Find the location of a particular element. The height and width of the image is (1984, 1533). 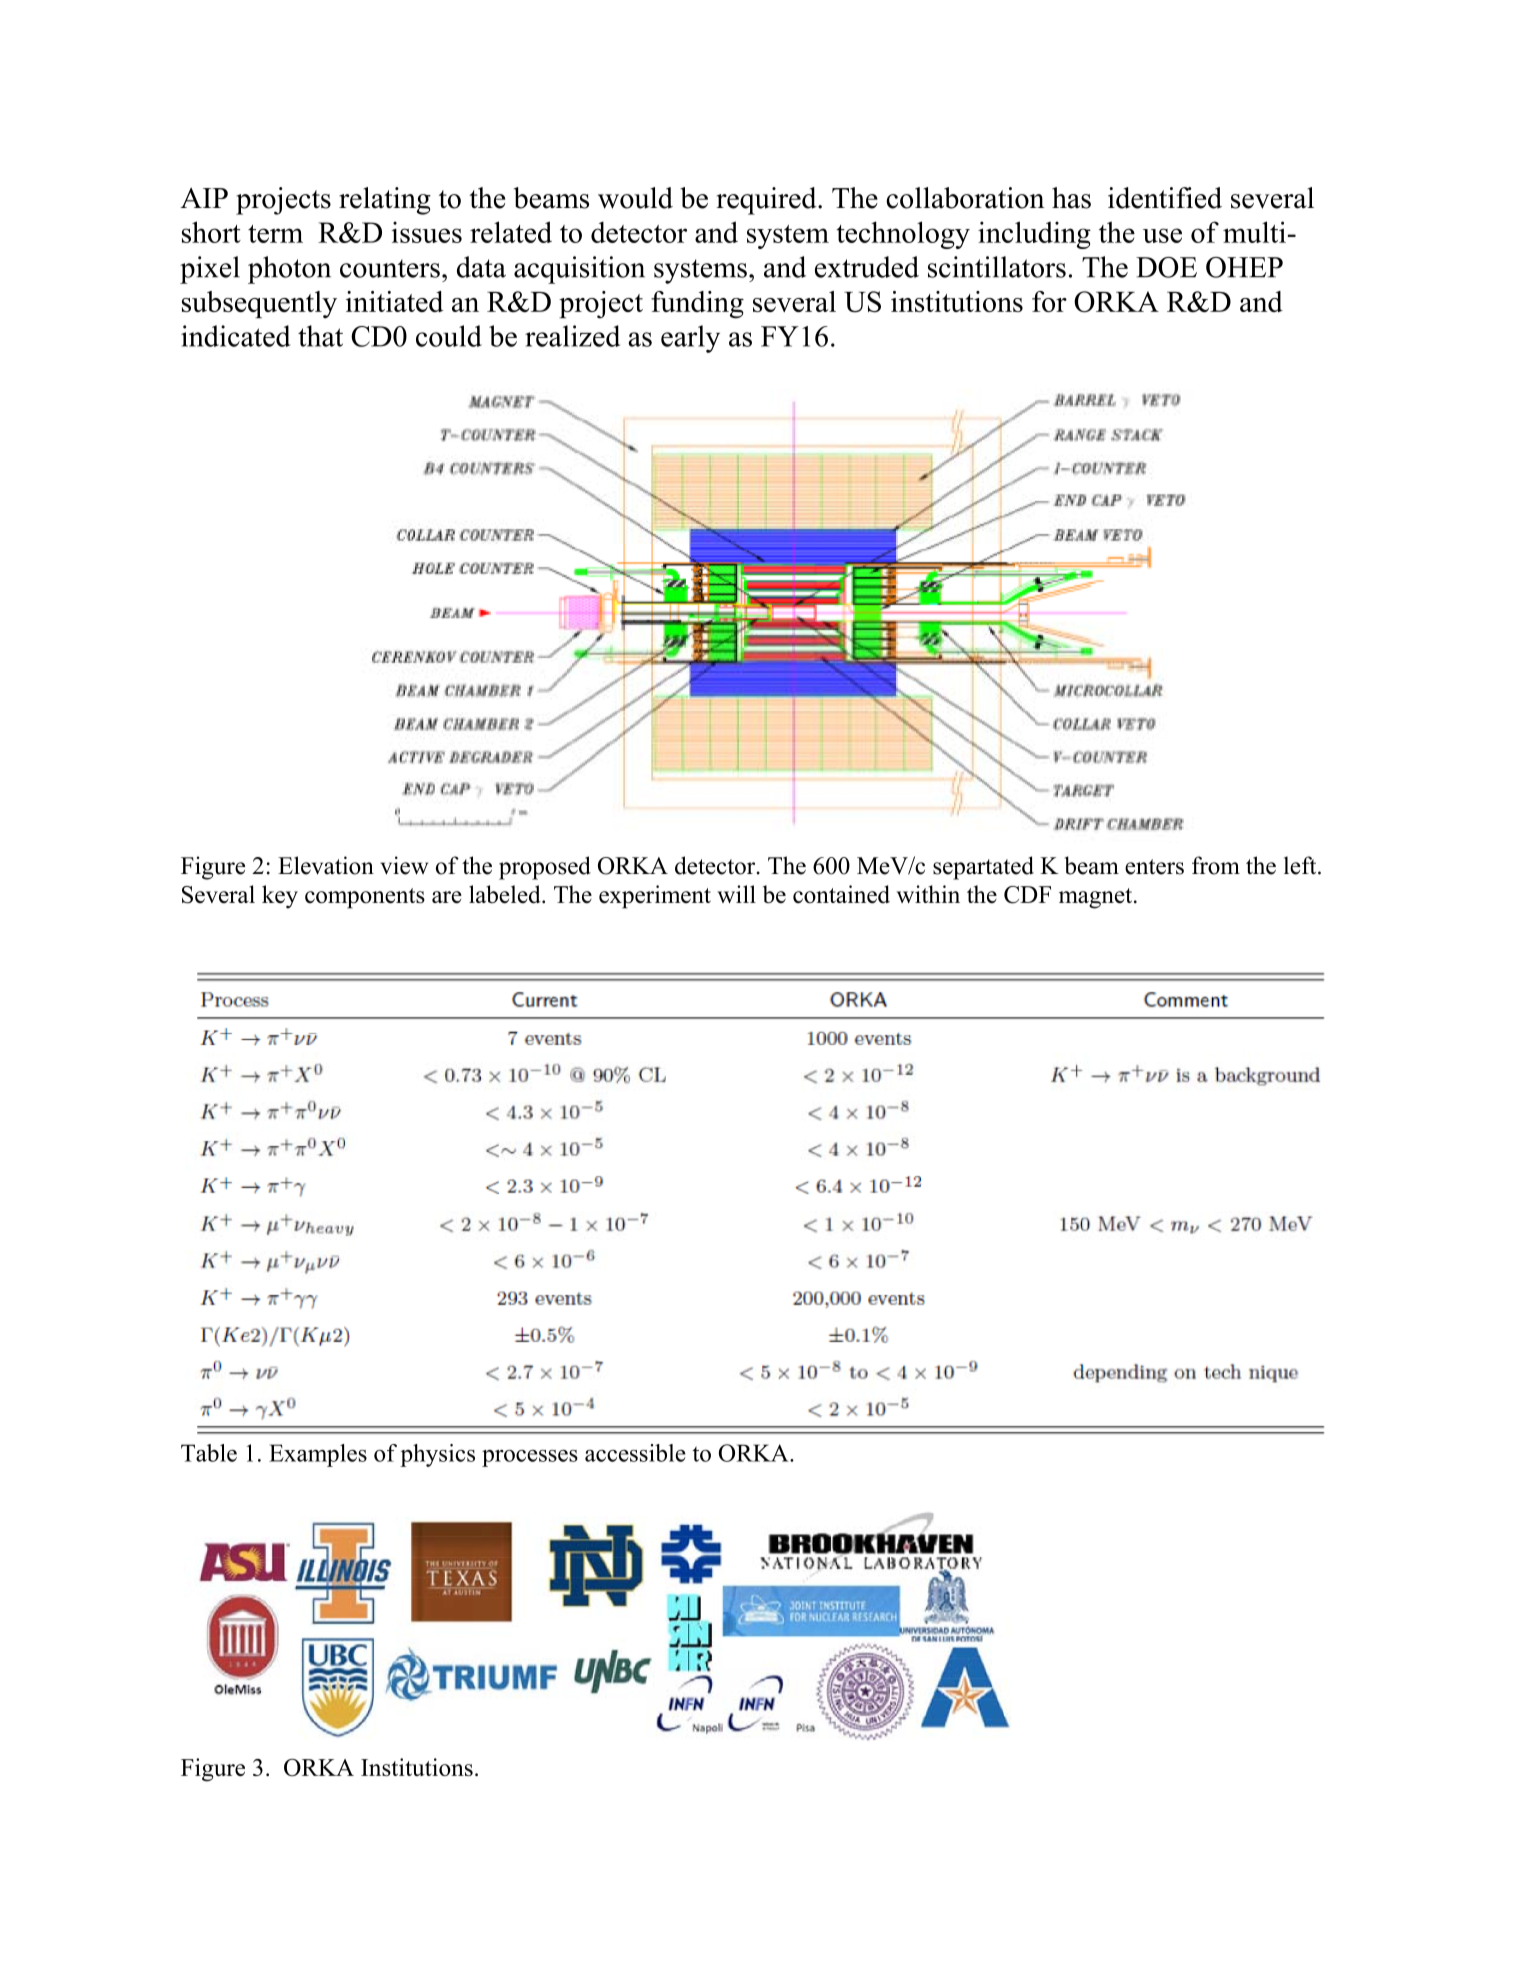

components is located at coordinates (365, 898).
